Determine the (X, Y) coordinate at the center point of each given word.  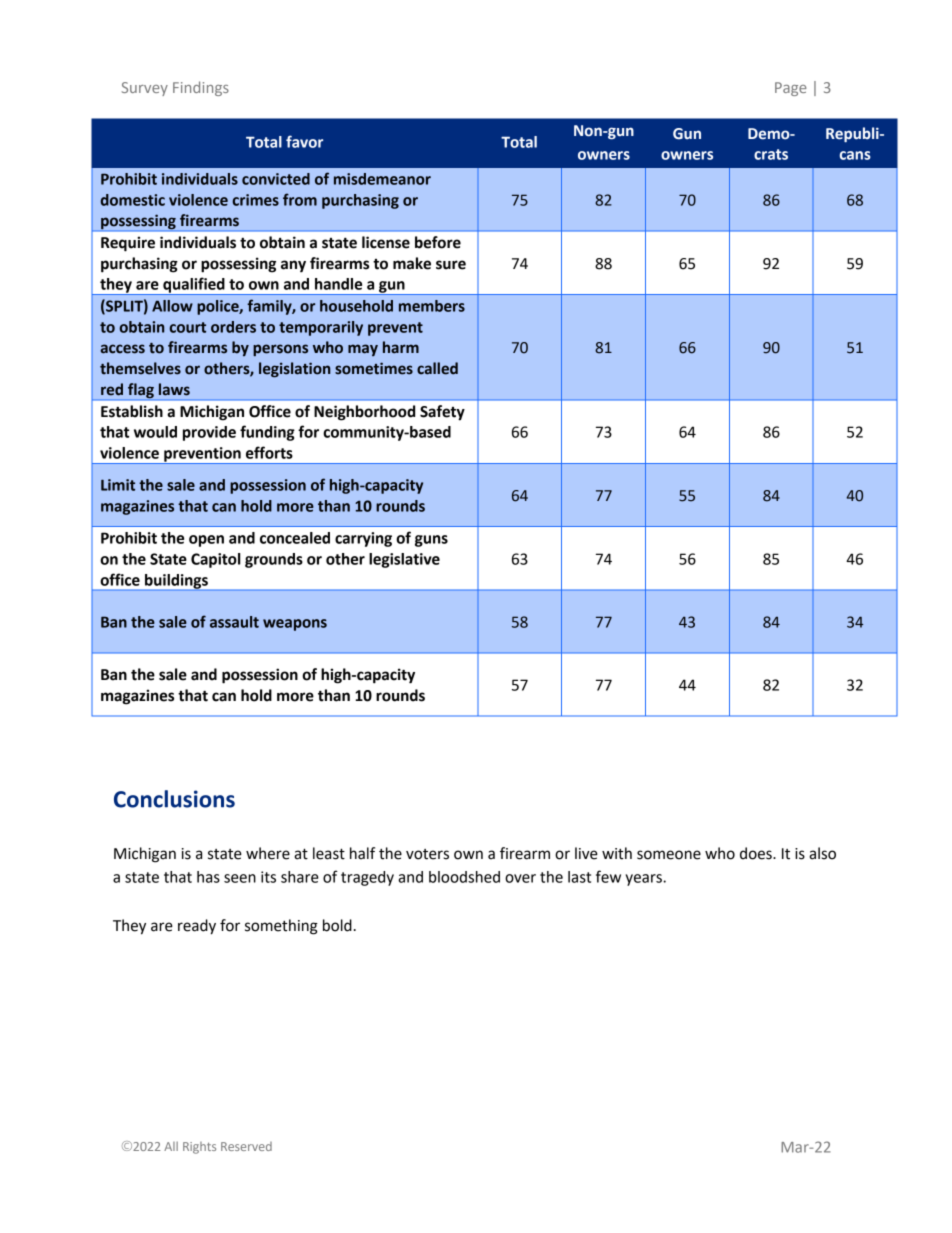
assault (234, 622)
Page (791, 89)
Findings (201, 88)
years (645, 880)
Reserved (246, 1146)
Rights (199, 1148)
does (757, 853)
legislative (404, 560)
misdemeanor (382, 179)
